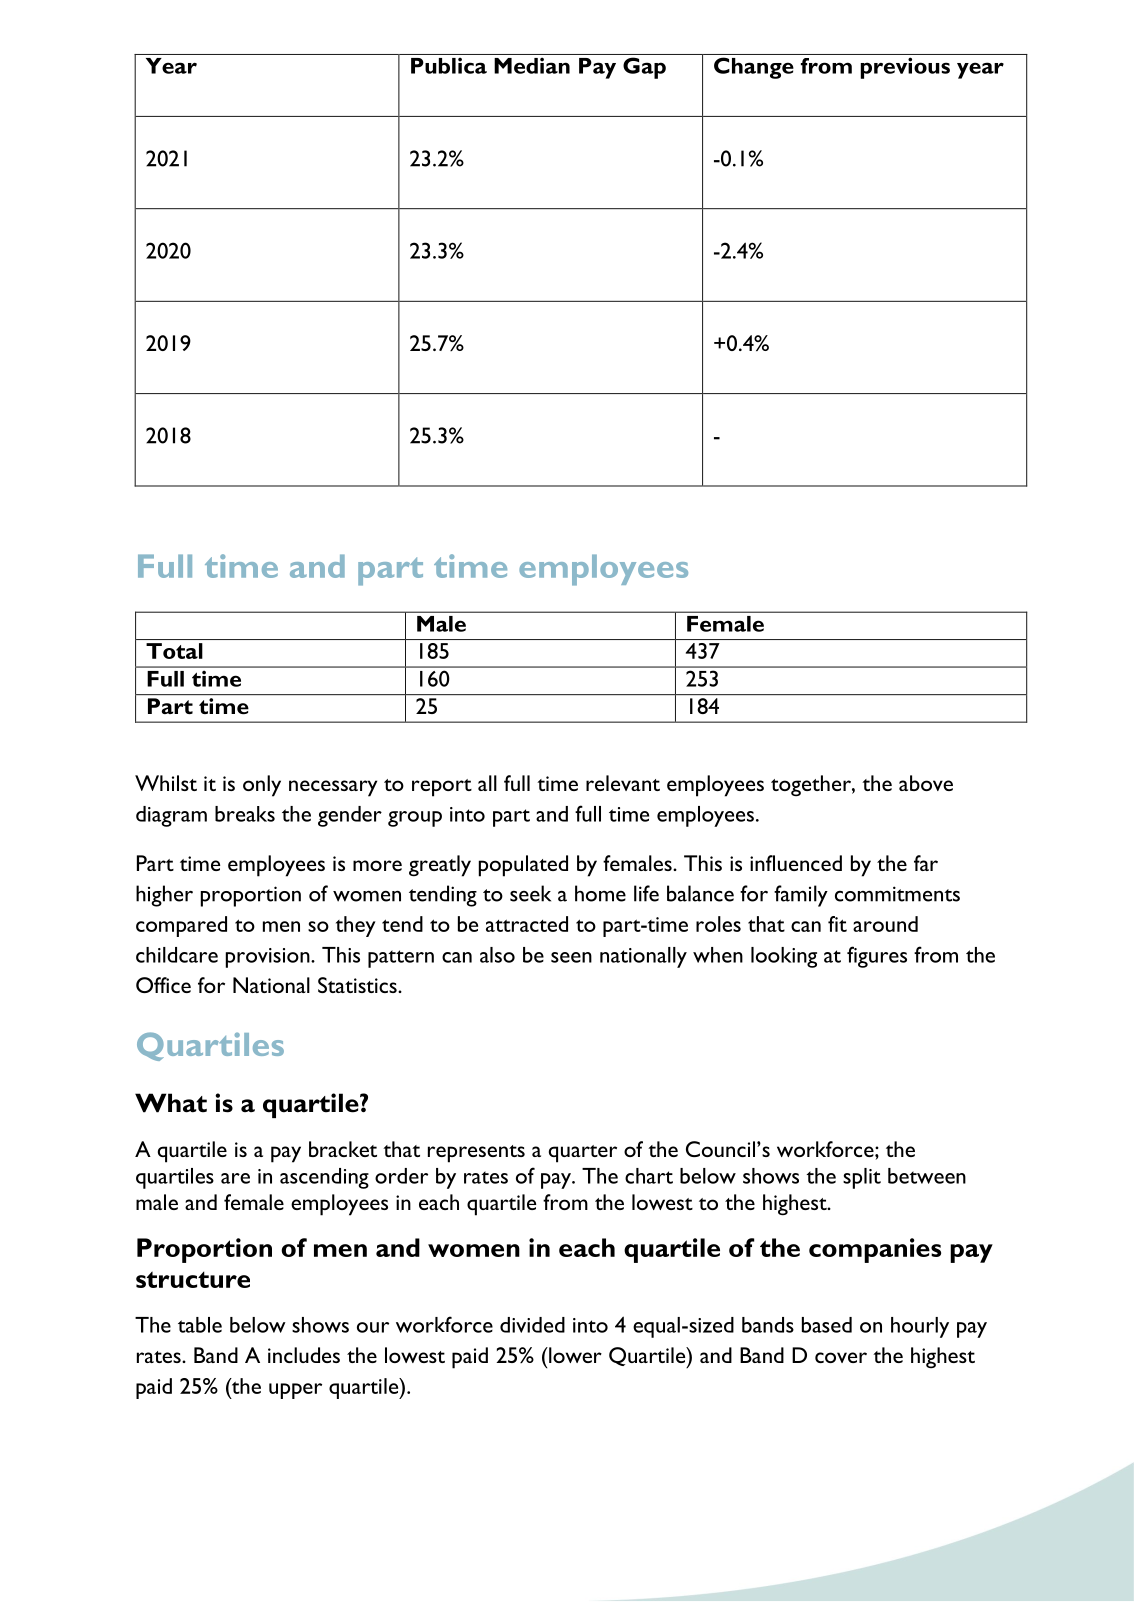  I want to click on cover, so click(841, 1357).
